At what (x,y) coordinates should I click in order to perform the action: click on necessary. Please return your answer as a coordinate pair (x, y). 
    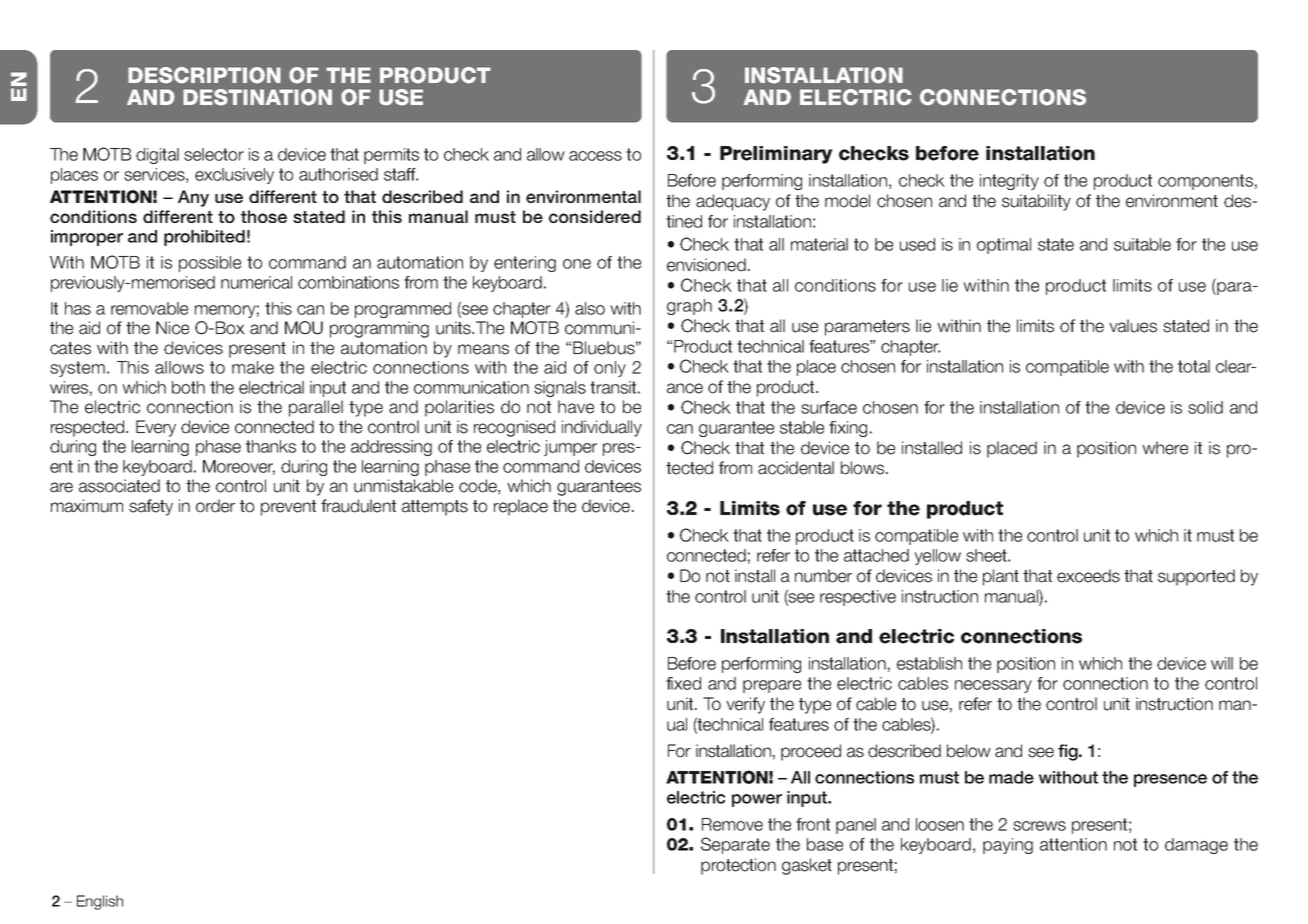
    Looking at the image, I should click on (993, 686).
